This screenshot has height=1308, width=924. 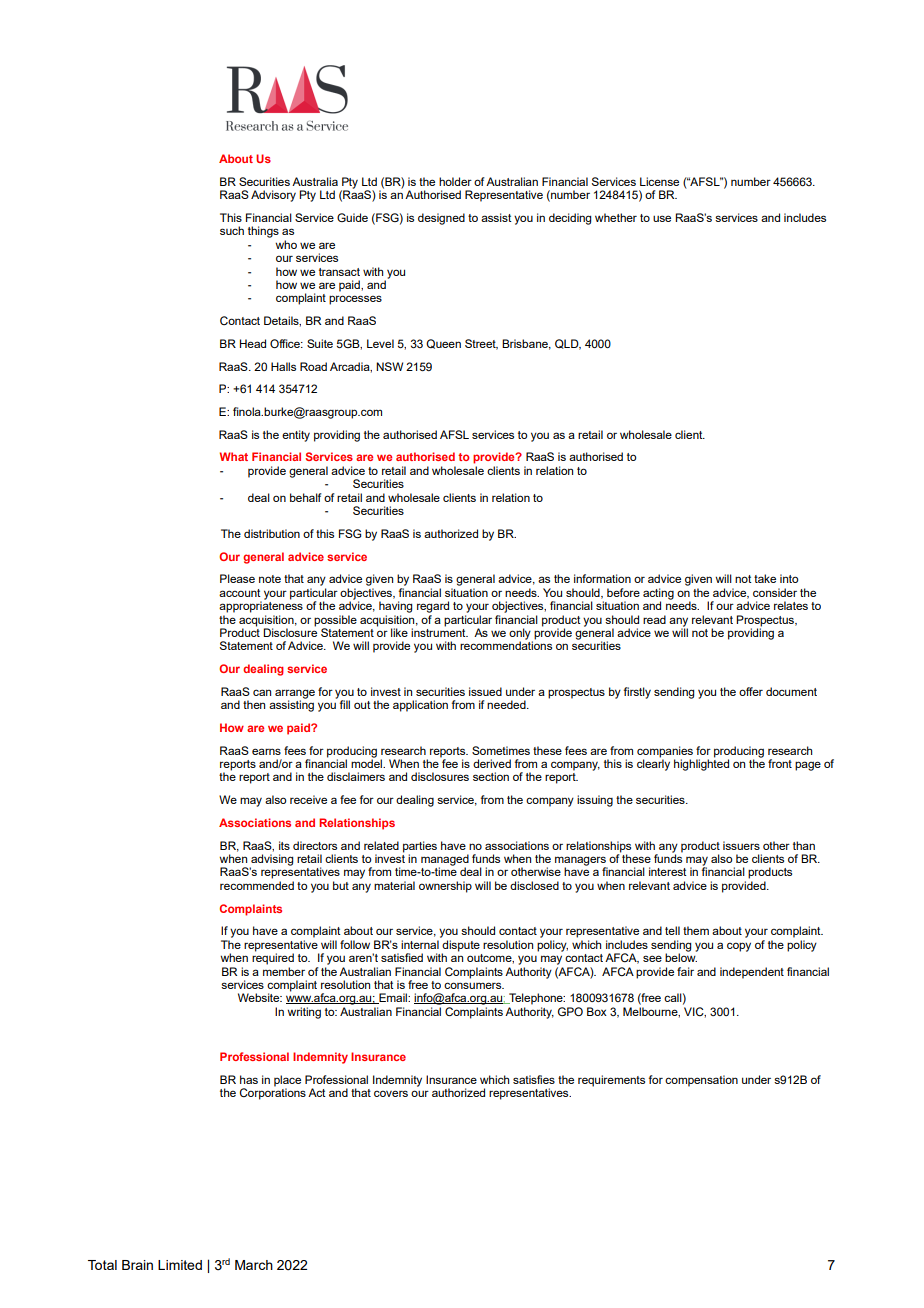 I want to click on consumers, so click(x=474, y=985).
